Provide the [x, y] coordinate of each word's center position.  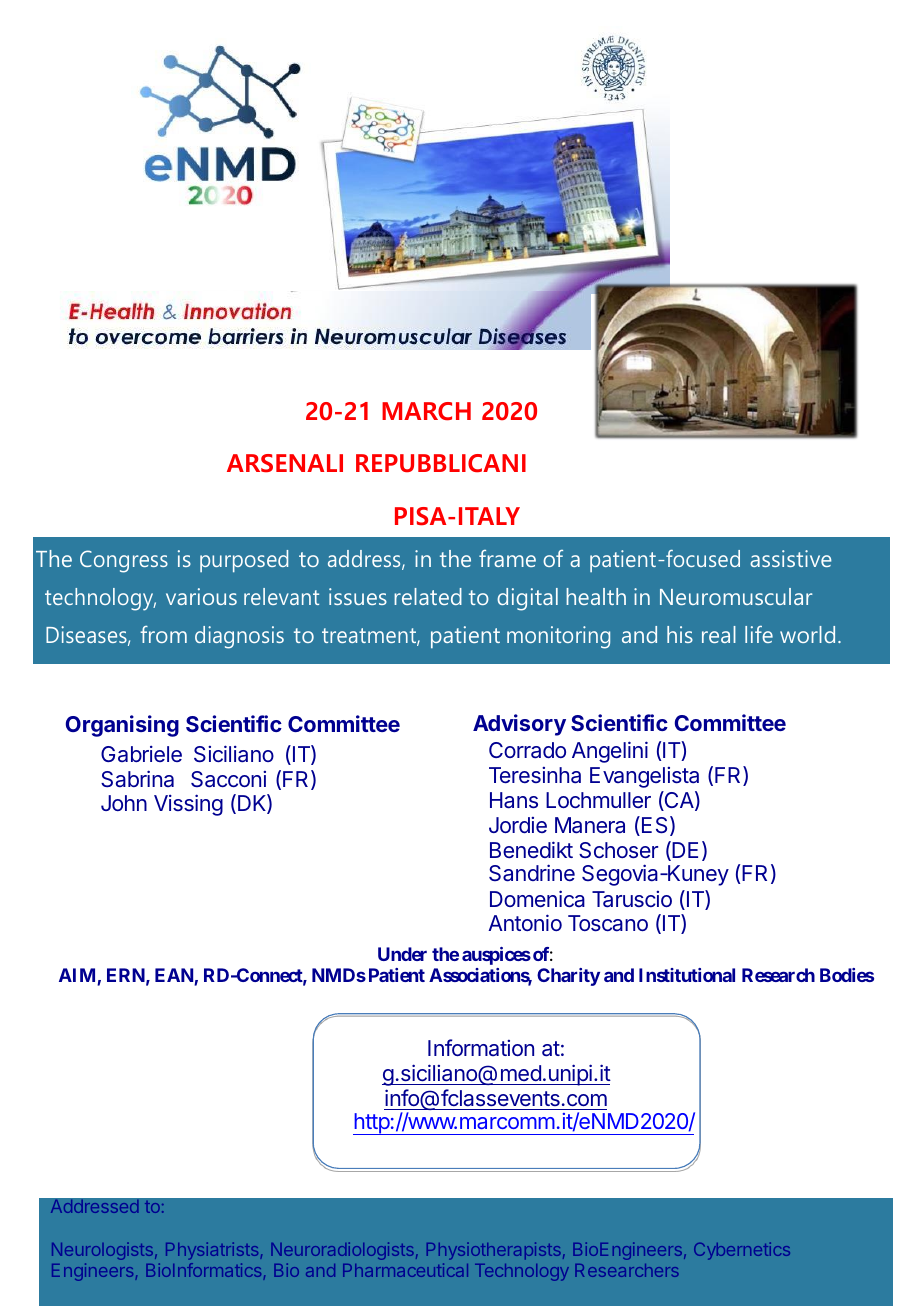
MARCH [426, 411]
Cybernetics [742, 1251]
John [124, 803]
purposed [244, 561]
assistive [791, 558]
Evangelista [644, 777]
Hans [514, 800]
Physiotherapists [494, 1251]
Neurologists [102, 1251]
